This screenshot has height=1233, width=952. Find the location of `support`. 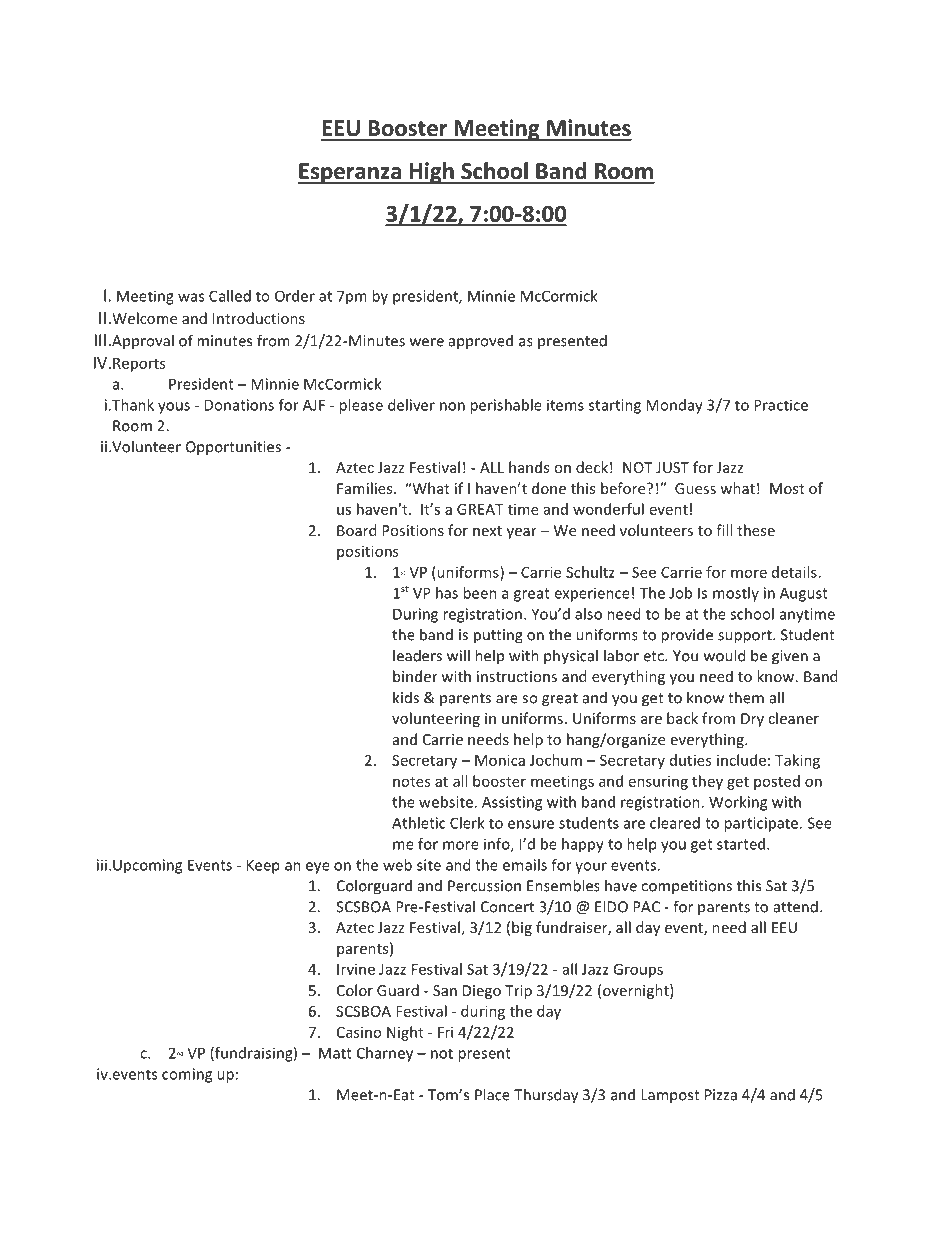

support is located at coordinates (746, 637).
